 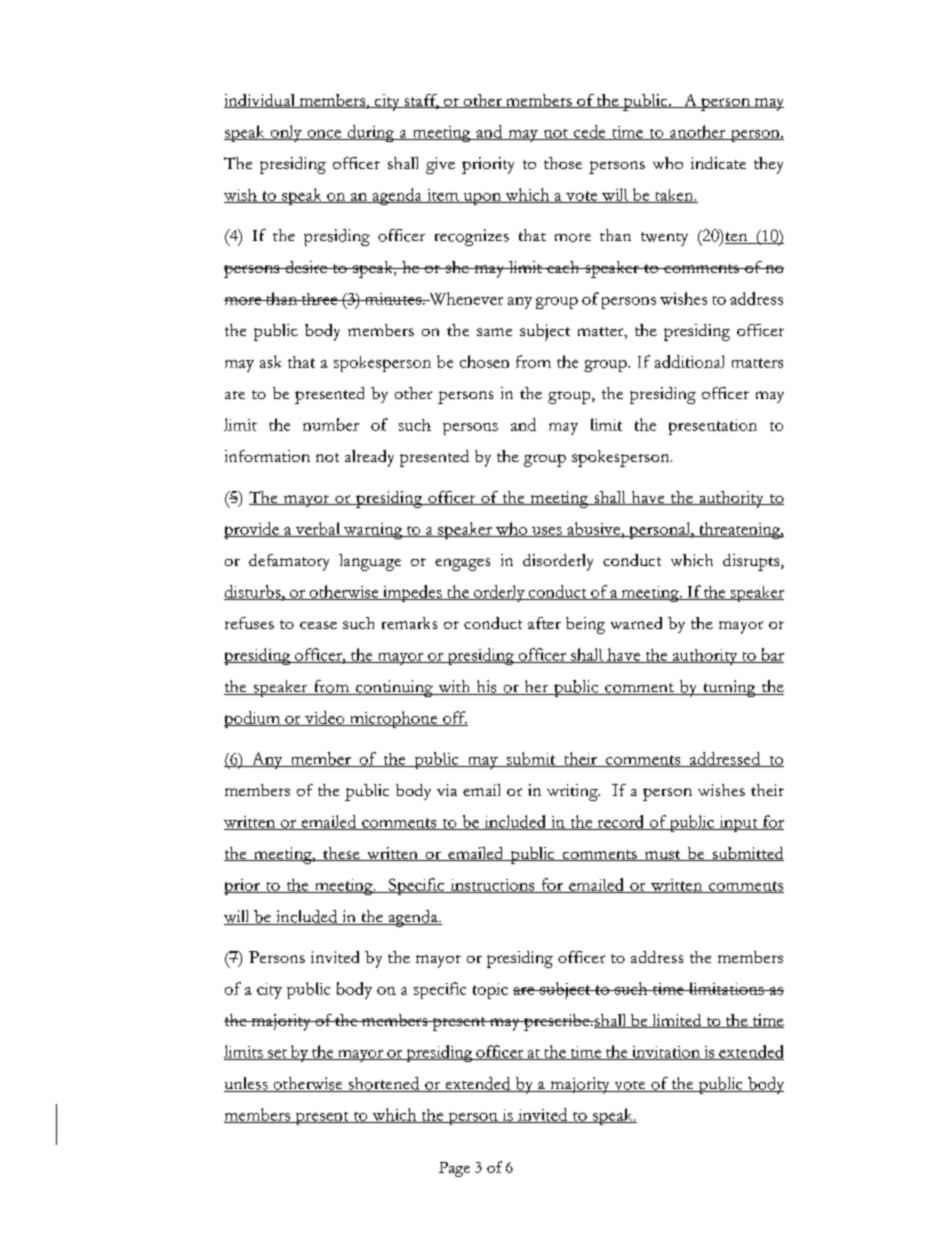 I want to click on engages, so click(x=462, y=564).
